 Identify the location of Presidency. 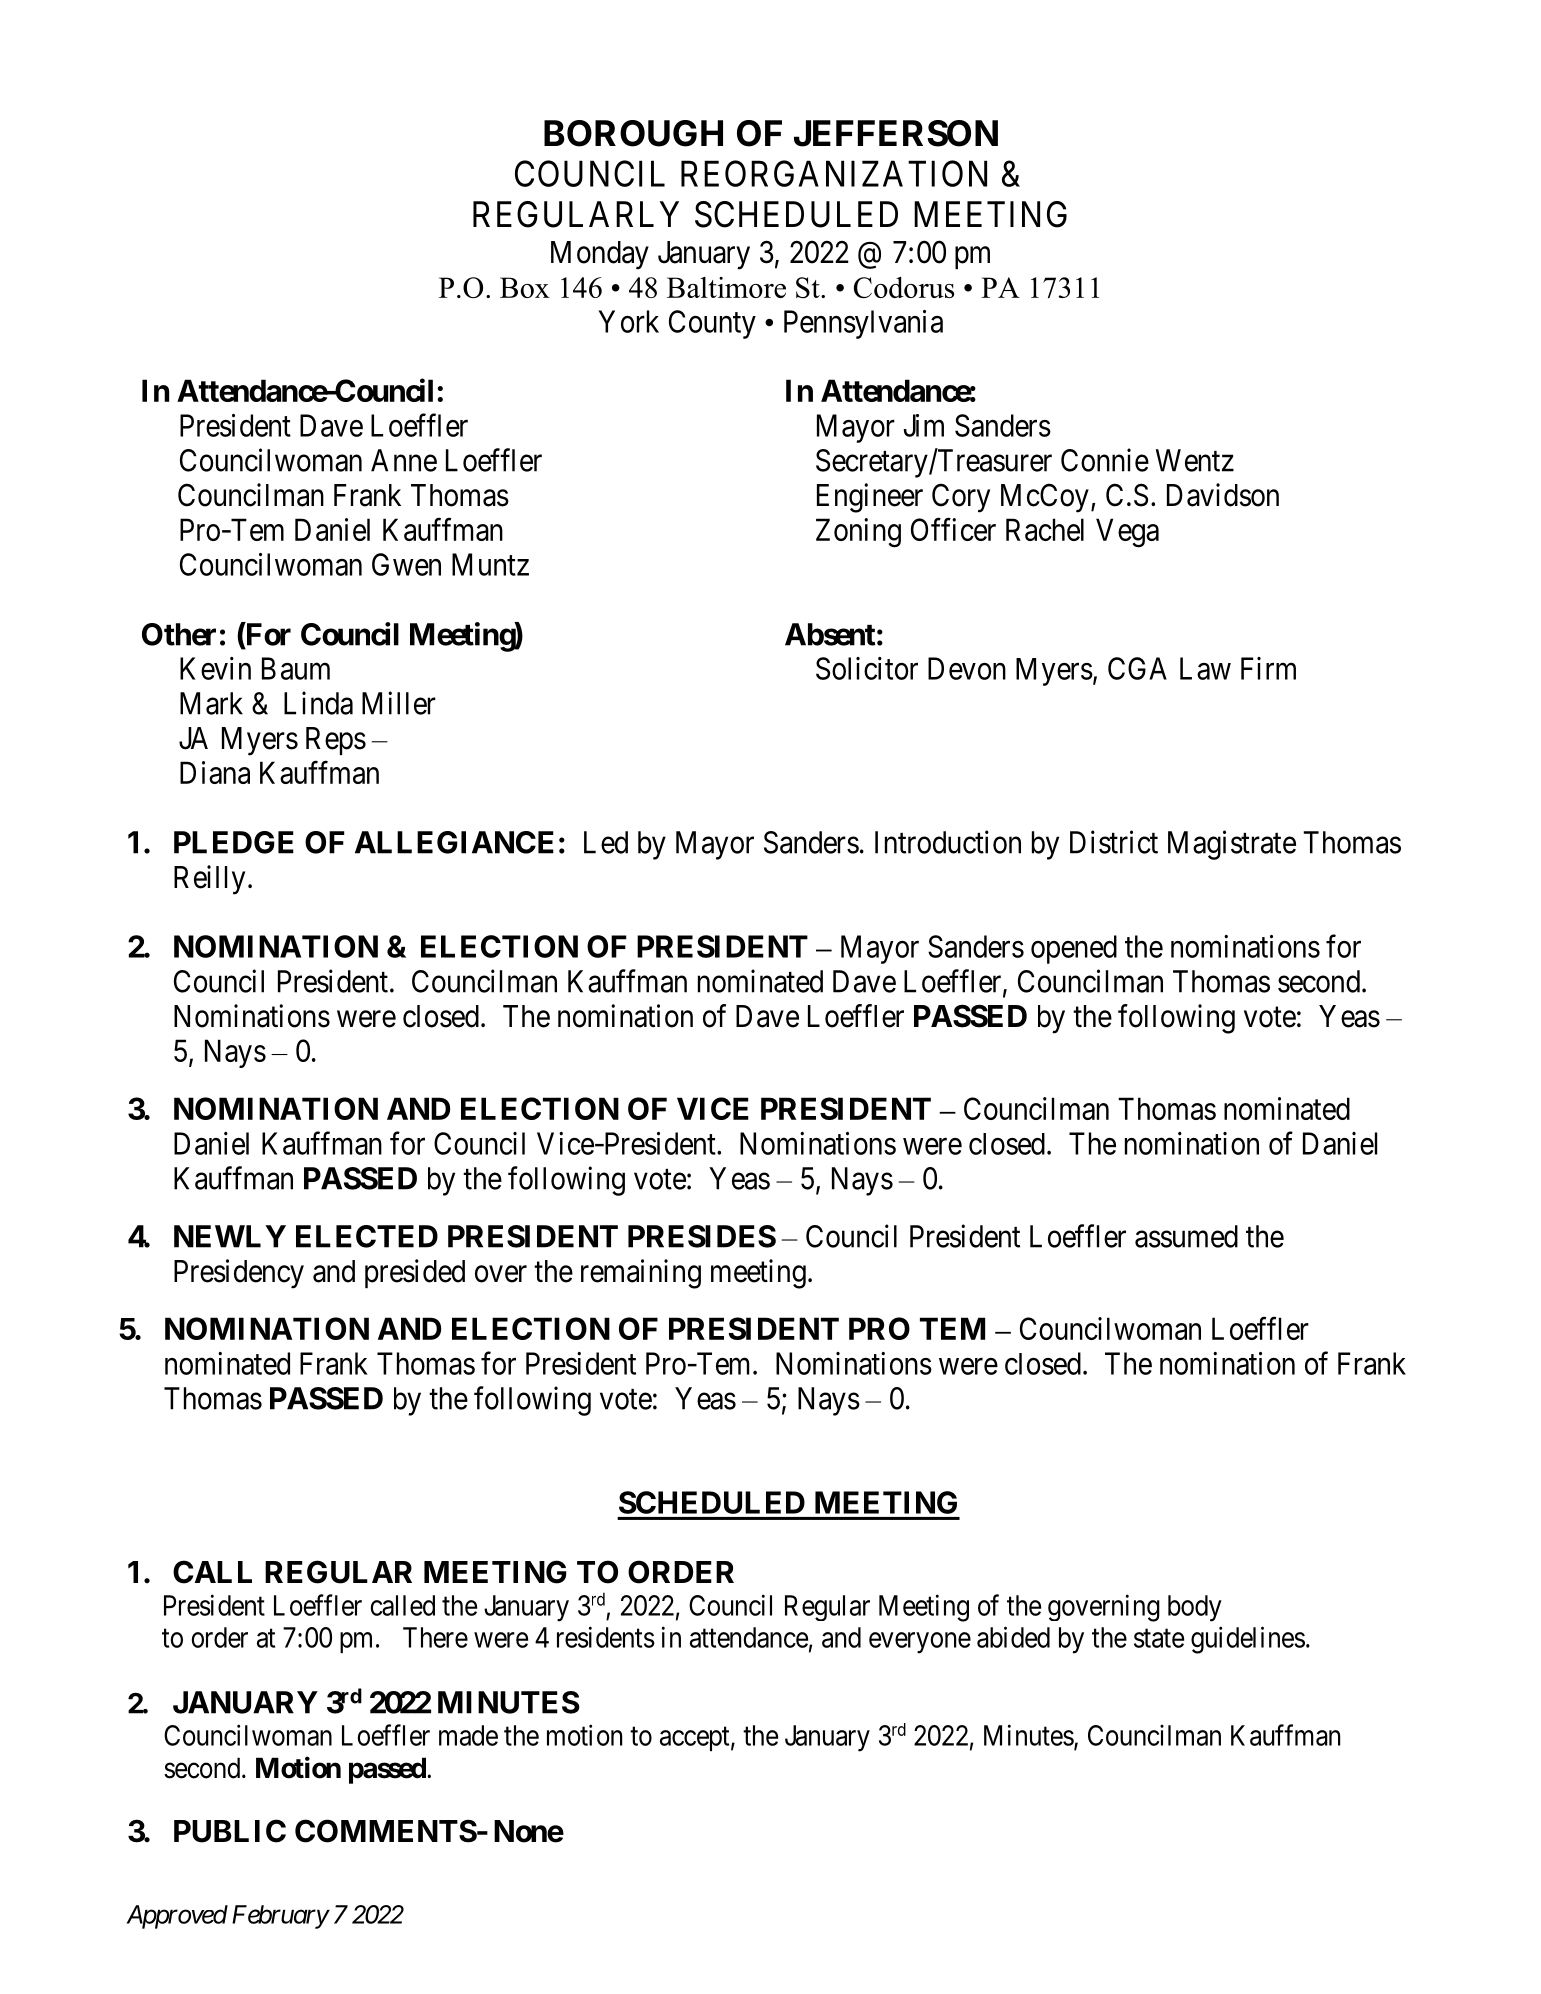
(239, 1274).
